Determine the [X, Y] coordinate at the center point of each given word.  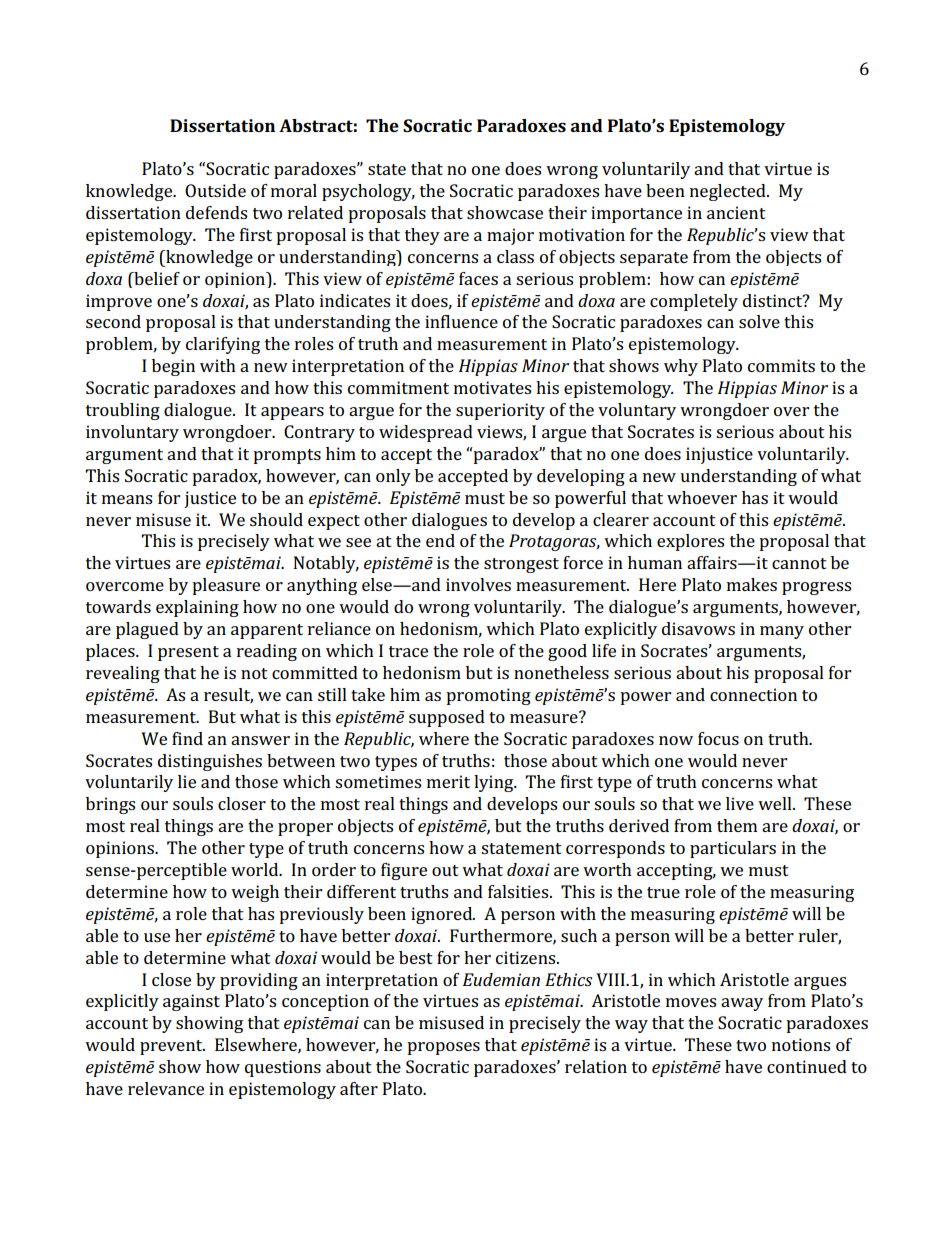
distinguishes [210, 762]
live [740, 803]
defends [216, 212]
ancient [736, 212]
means [127, 499]
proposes [443, 1048]
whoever [702, 497]
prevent [172, 1047]
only [393, 477]
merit [448, 781]
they [422, 236]
